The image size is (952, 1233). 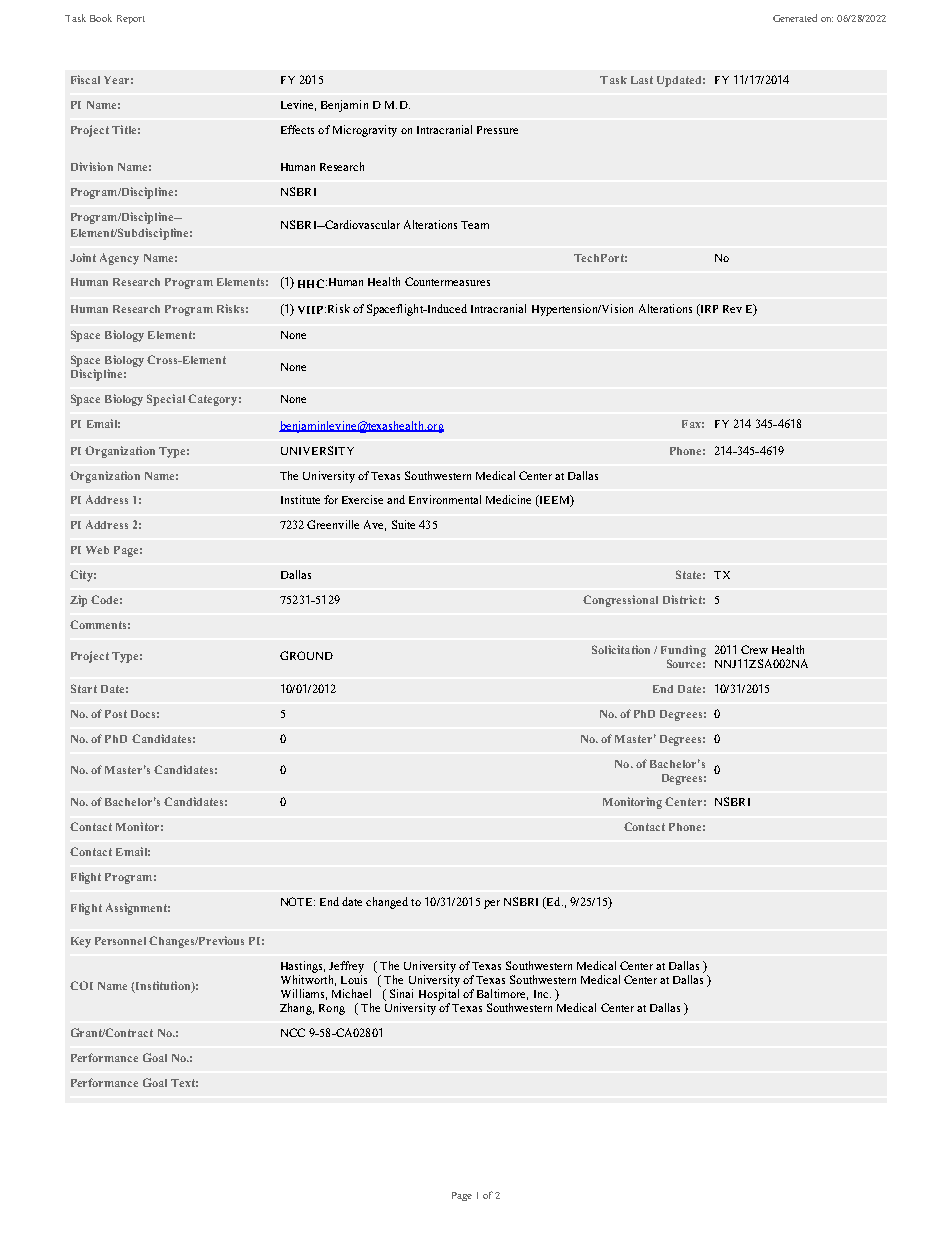 I want to click on Post, so click(x=116, y=714).
